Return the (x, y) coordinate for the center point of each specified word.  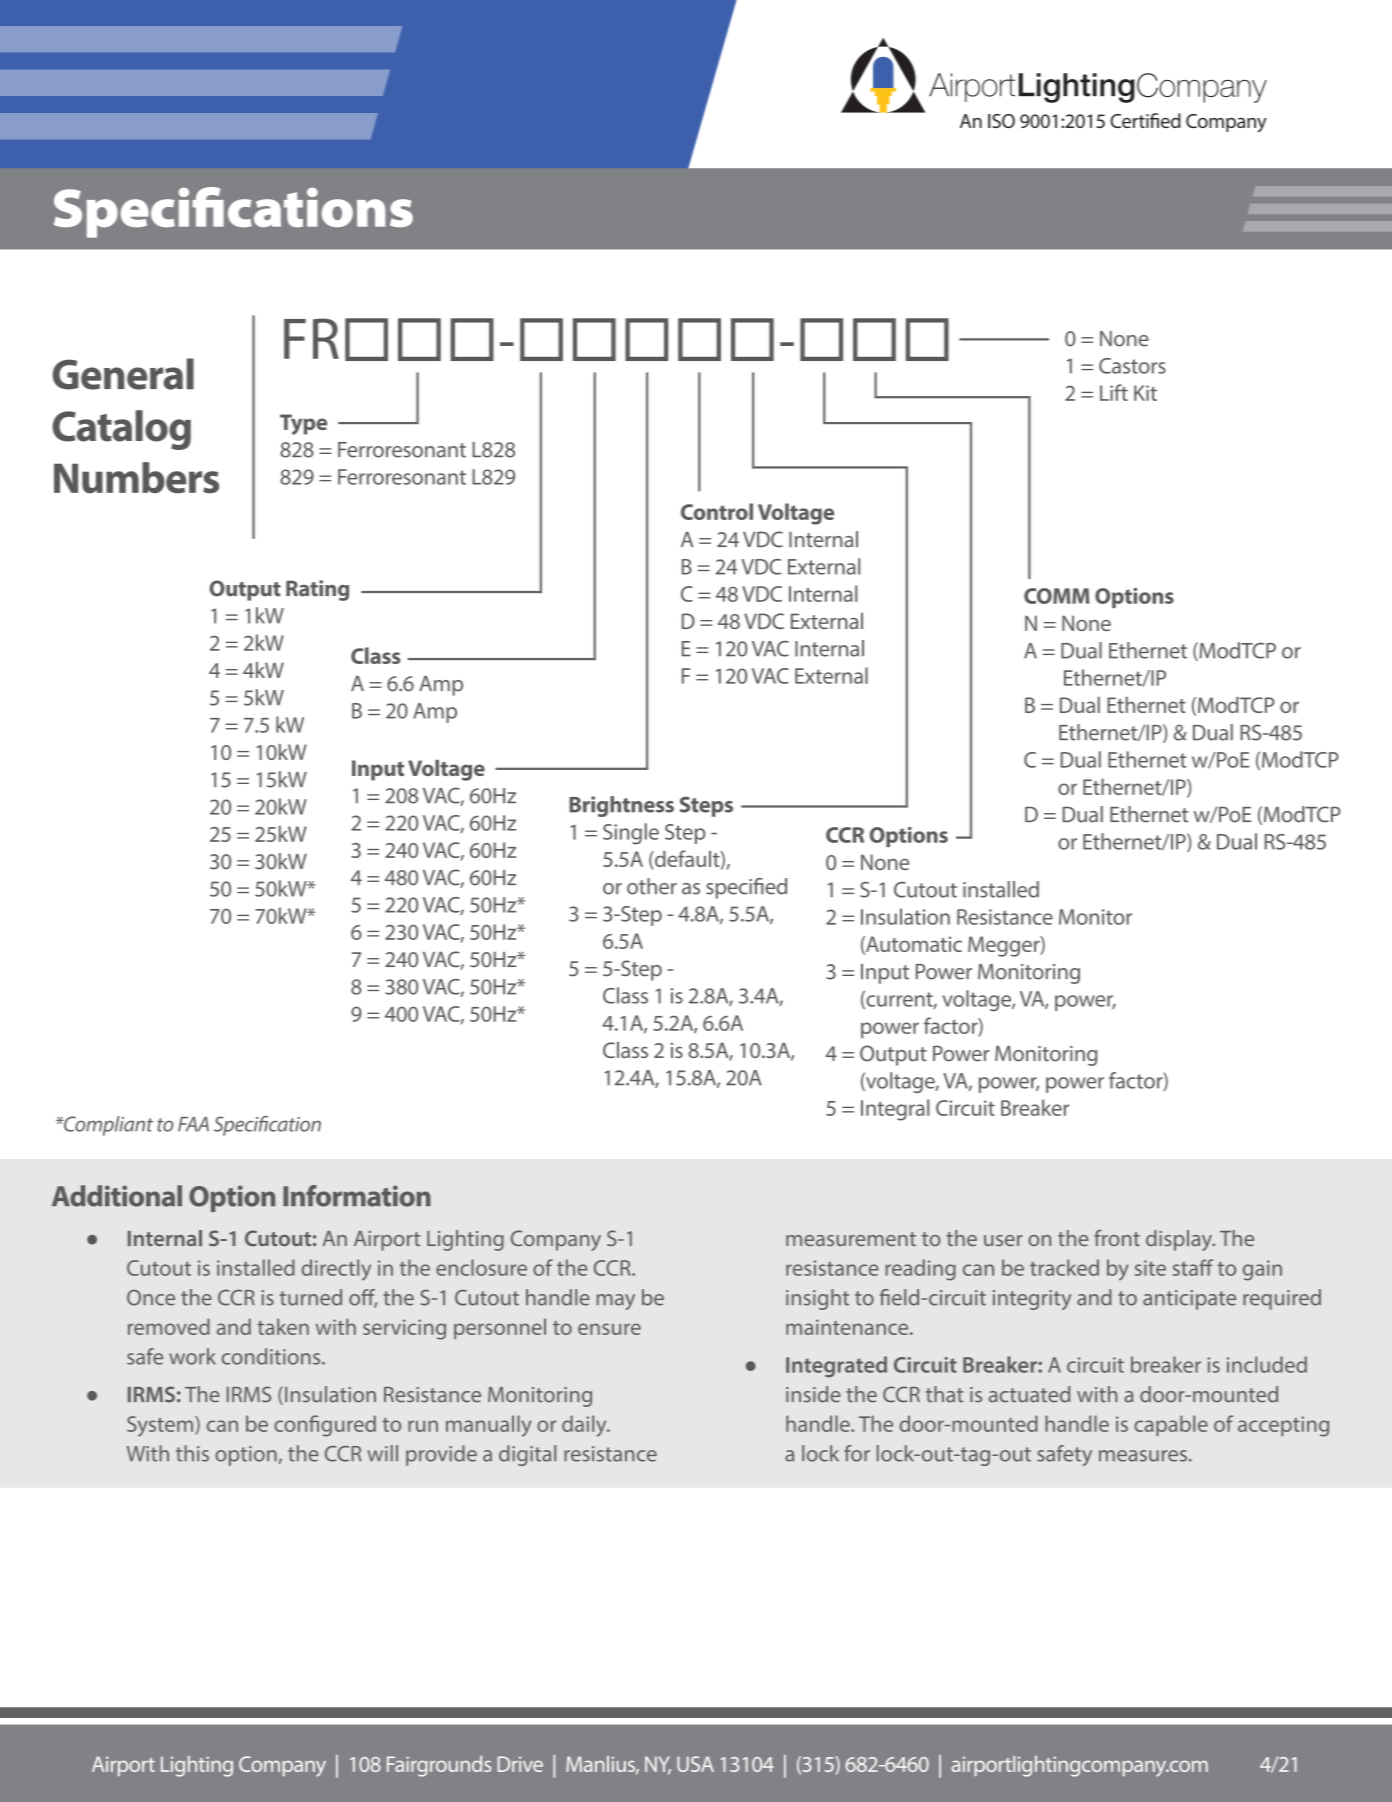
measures (1143, 1456)
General (123, 374)
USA (695, 1764)
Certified (1145, 120)
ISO (1001, 121)
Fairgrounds (439, 1766)
